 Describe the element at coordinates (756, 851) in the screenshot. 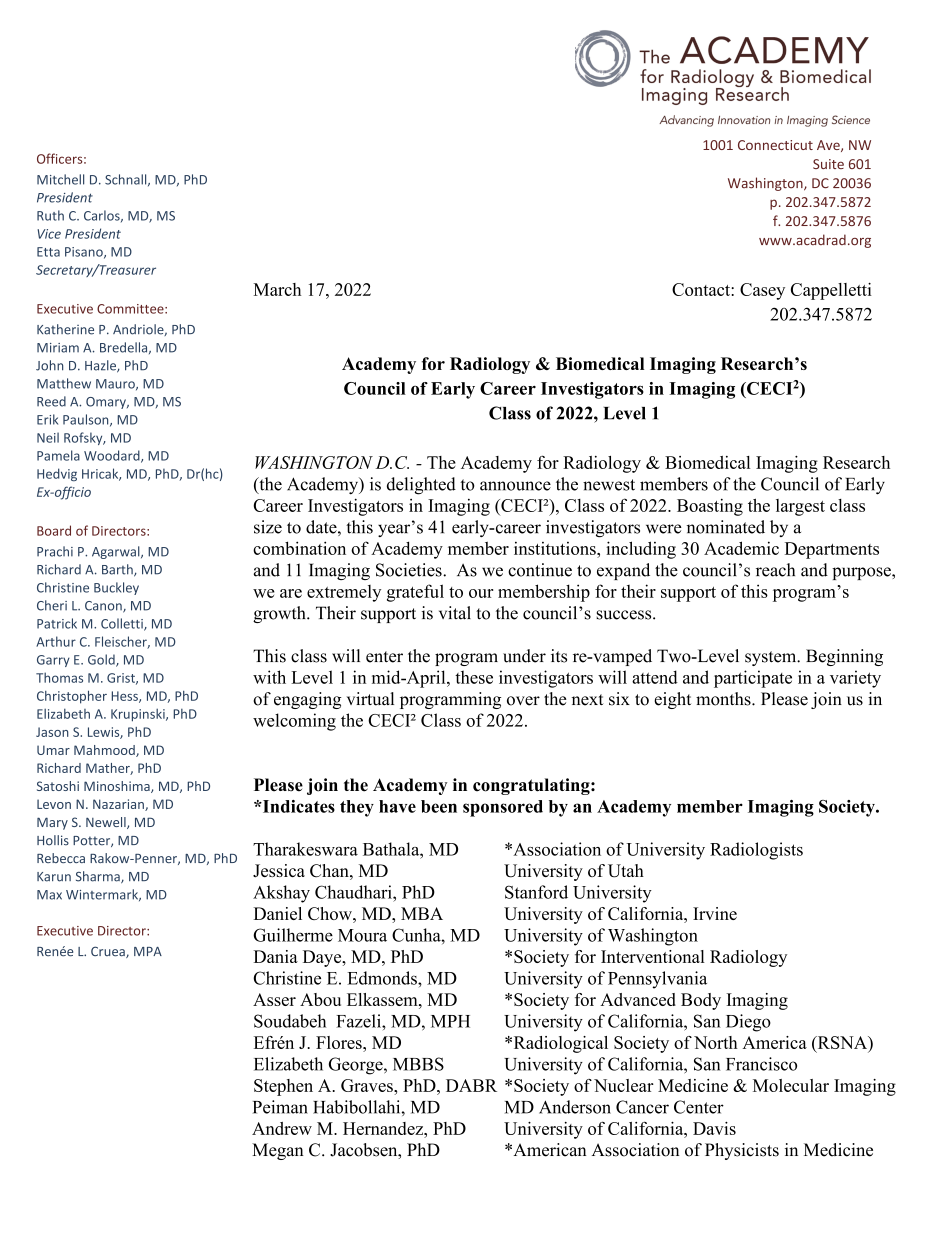

I see `Radiologists` at that location.
